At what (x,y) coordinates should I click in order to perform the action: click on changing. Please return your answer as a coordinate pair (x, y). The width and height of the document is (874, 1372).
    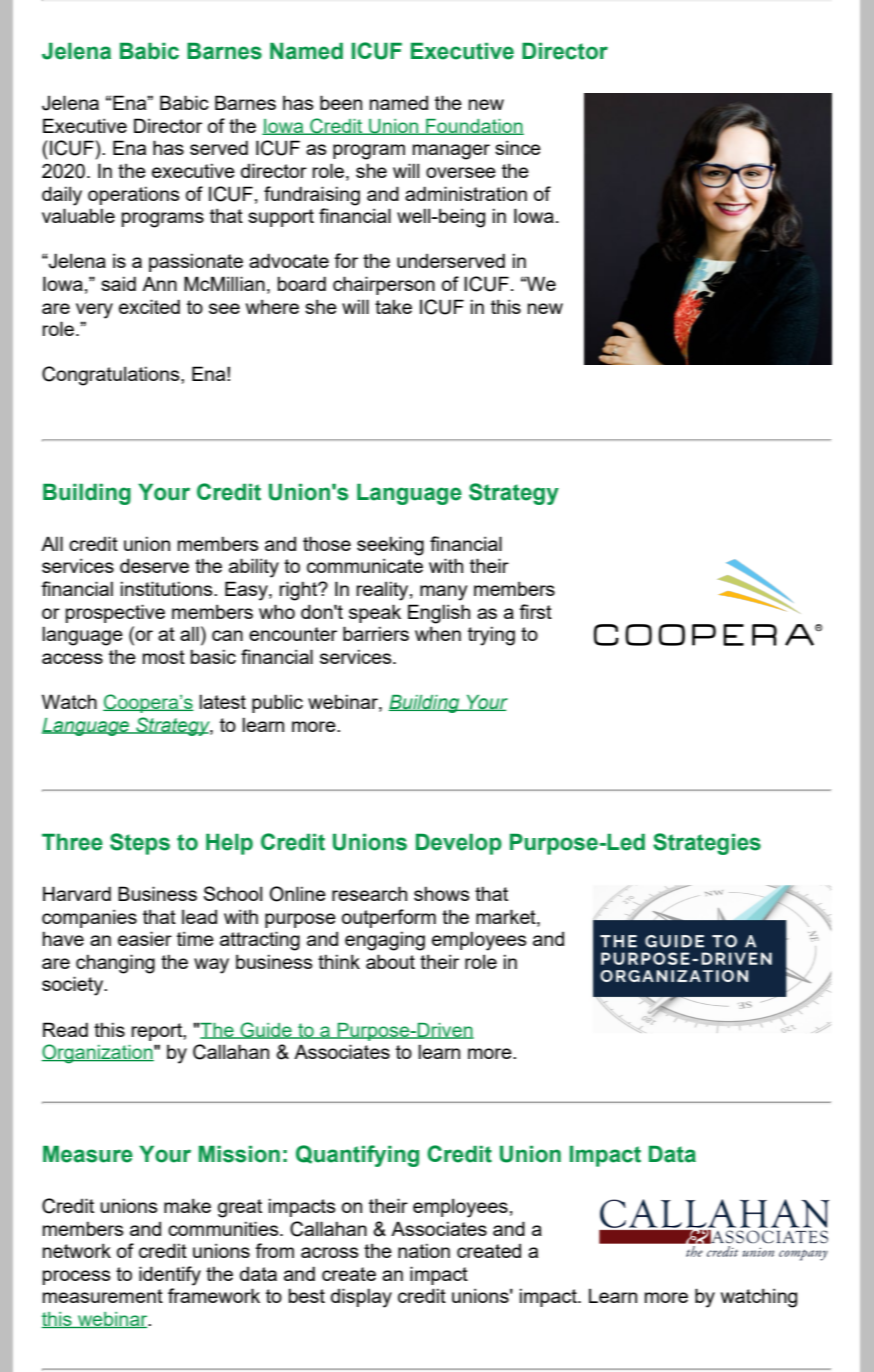
    Looking at the image, I should click on (115, 964).
